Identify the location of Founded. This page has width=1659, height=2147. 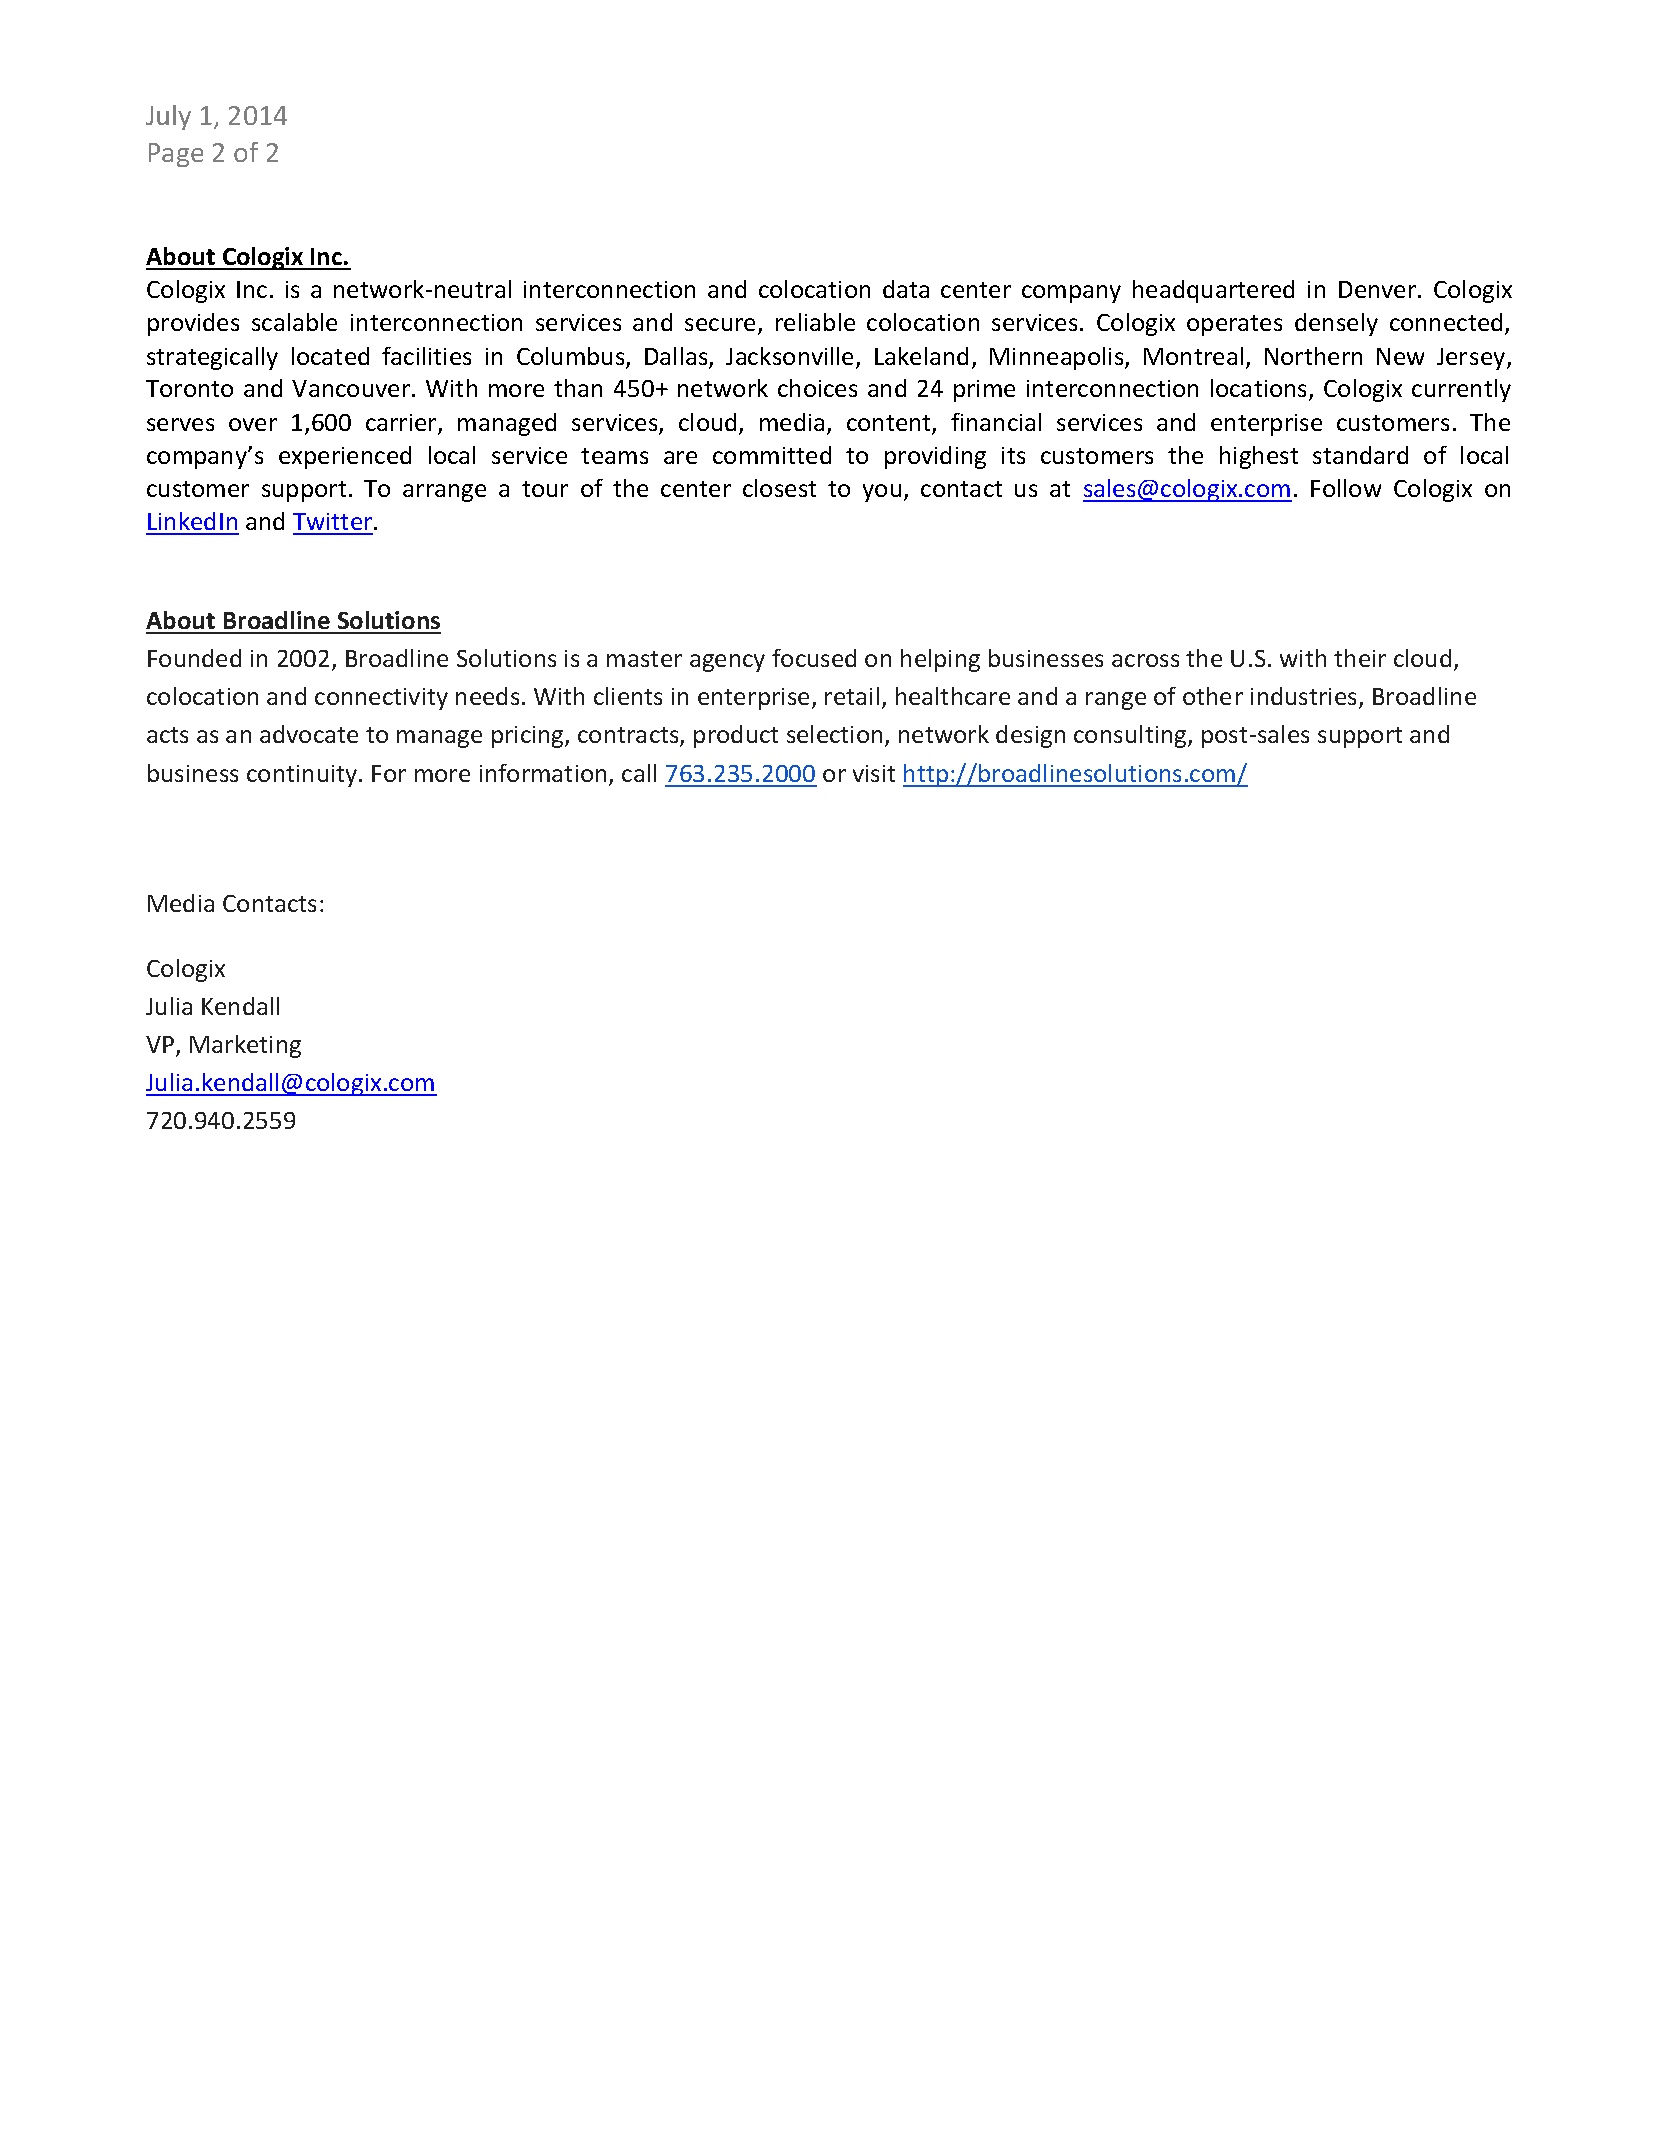
(194, 658).
